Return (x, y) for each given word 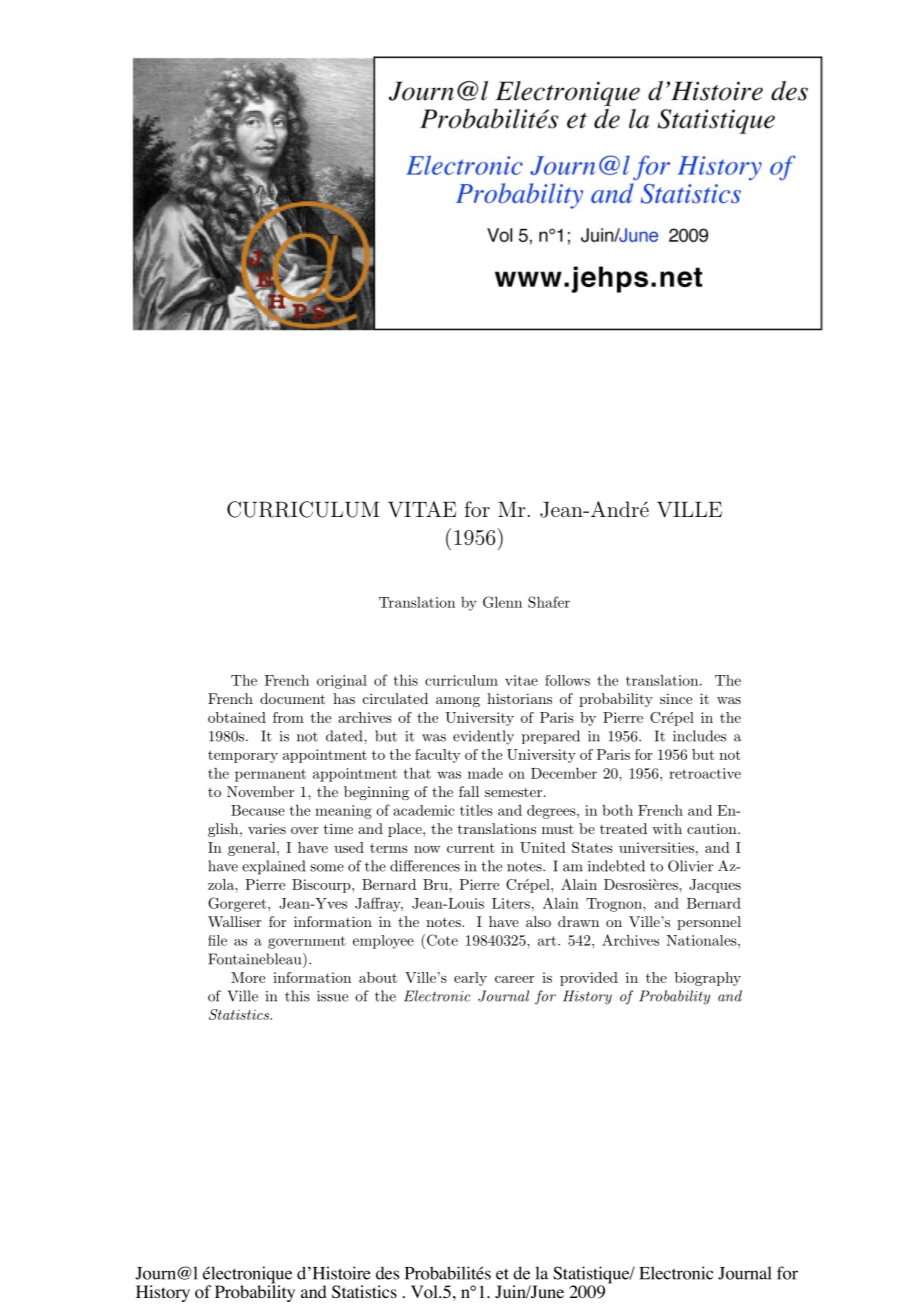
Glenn (502, 602)
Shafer (549, 602)
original (342, 682)
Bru (436, 884)
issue (332, 996)
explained (273, 867)
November (260, 791)
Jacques (715, 886)
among (458, 702)
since (676, 698)
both (617, 810)
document (292, 698)
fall (469, 791)
